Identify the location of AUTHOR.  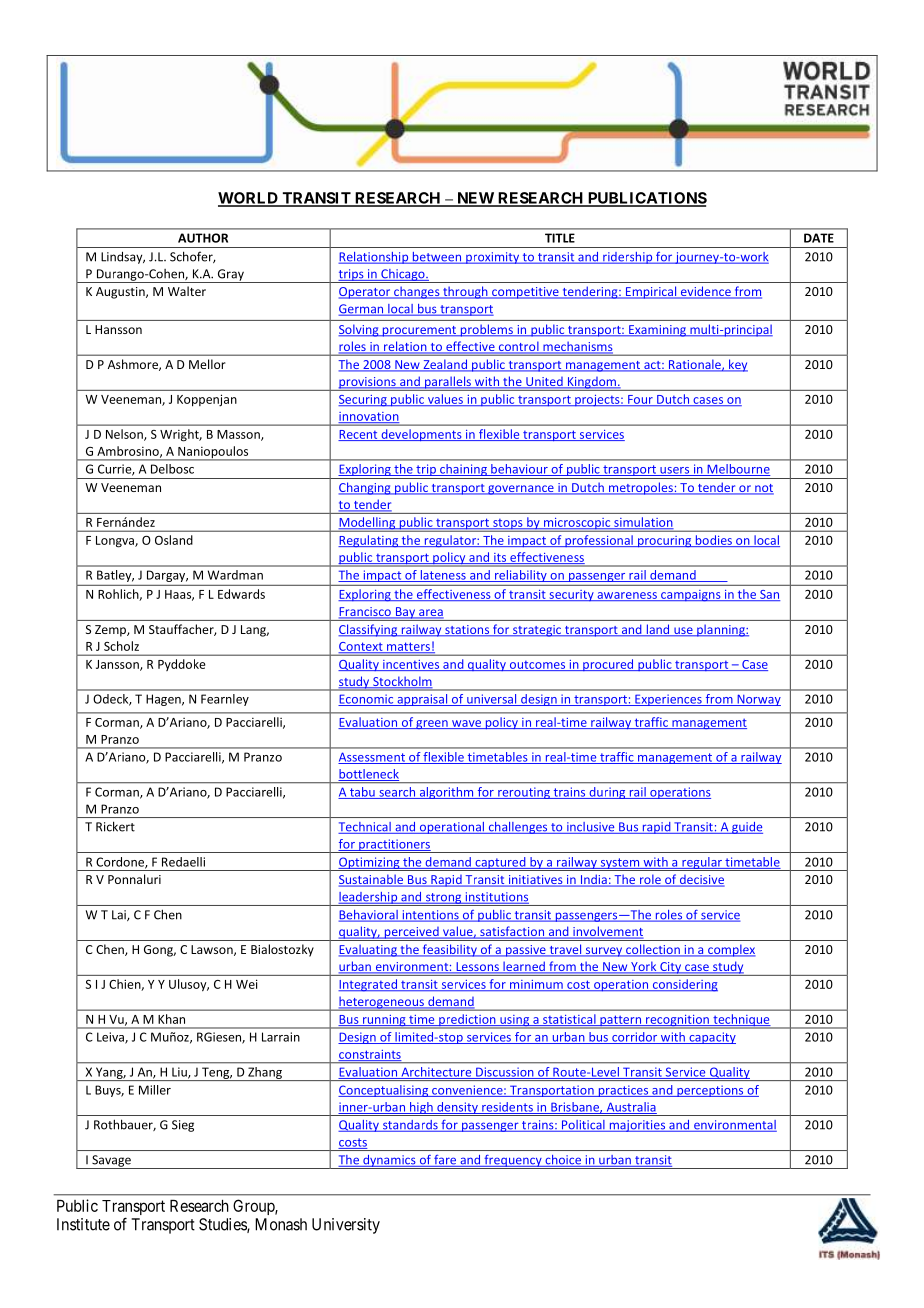
(203, 238).
